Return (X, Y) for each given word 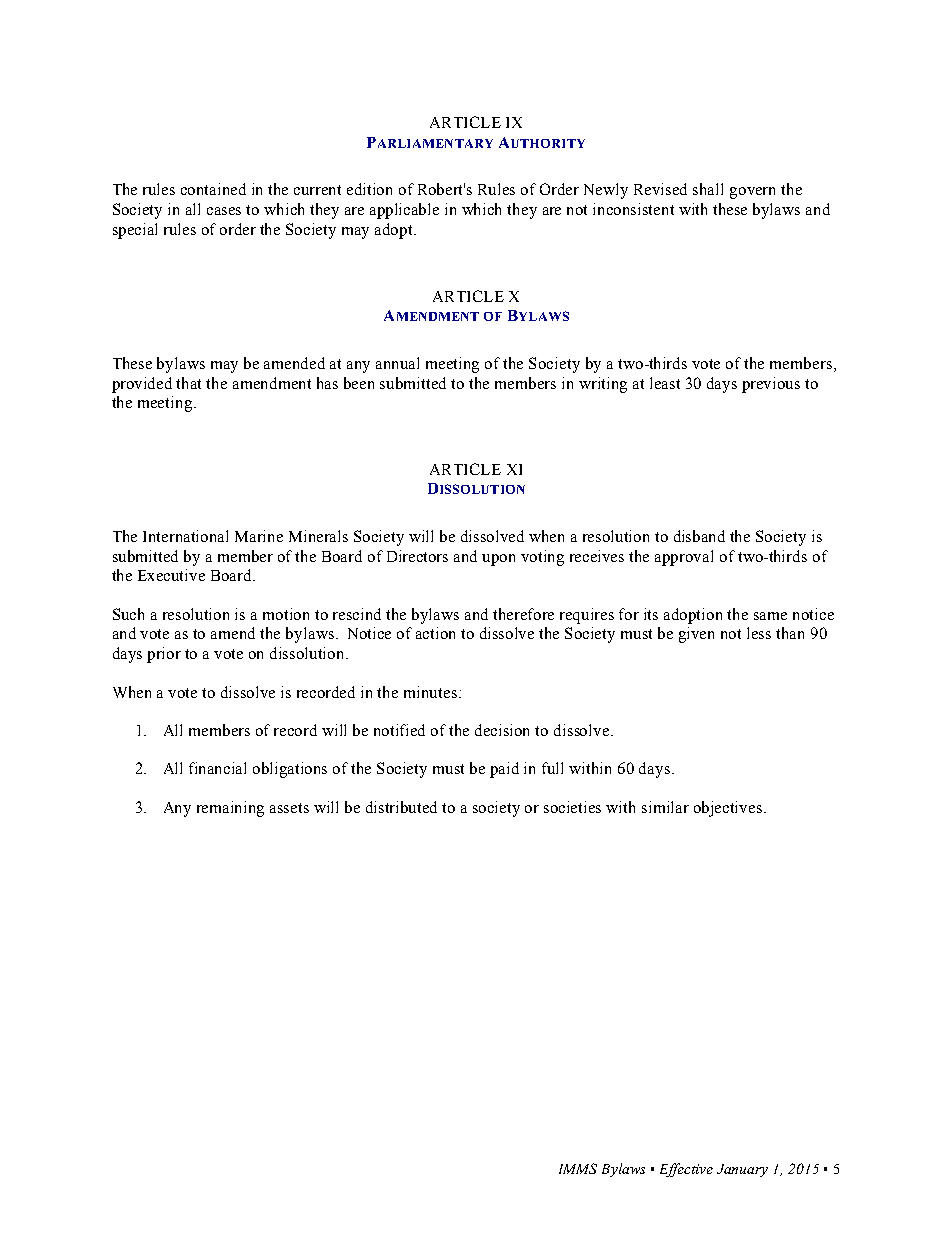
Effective (686, 1170)
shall (708, 189)
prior (164, 655)
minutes (432, 692)
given (696, 635)
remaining (230, 809)
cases (224, 211)
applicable (404, 211)
